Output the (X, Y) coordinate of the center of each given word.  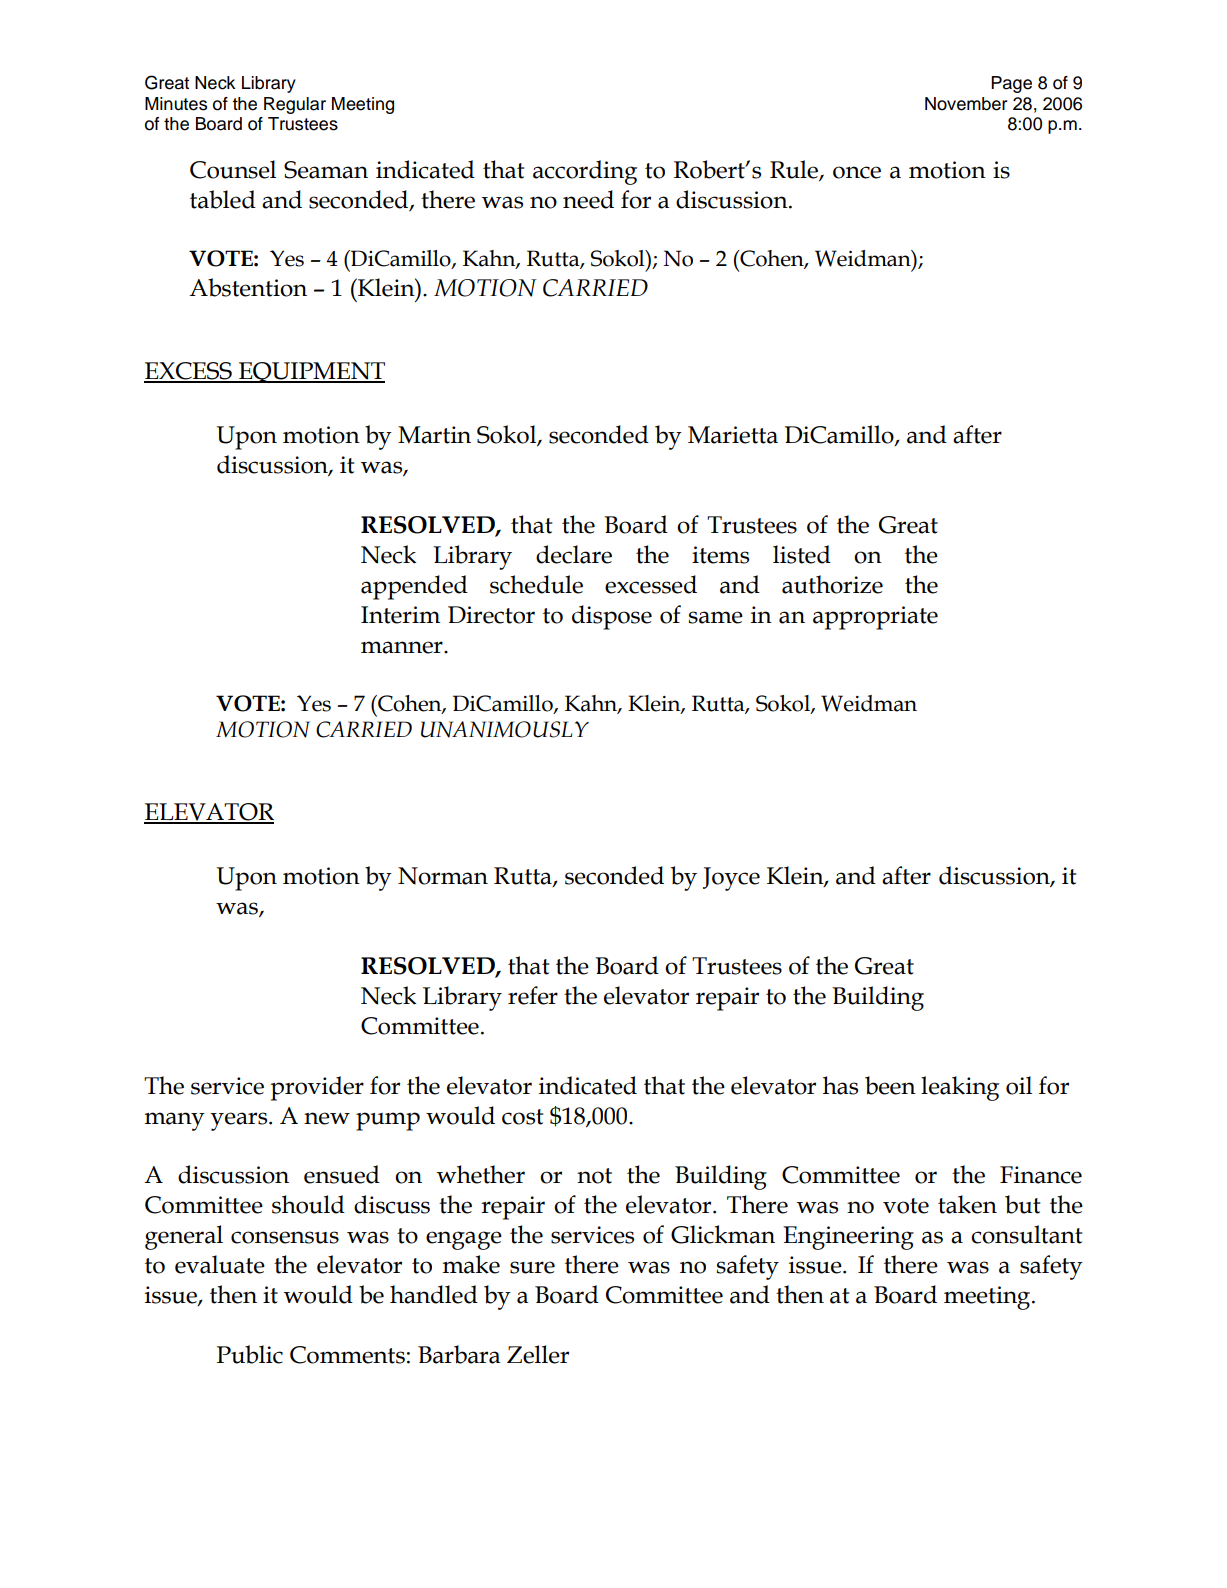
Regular (295, 105)
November (966, 104)
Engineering (848, 1238)
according (585, 172)
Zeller (538, 1354)
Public (250, 1354)
